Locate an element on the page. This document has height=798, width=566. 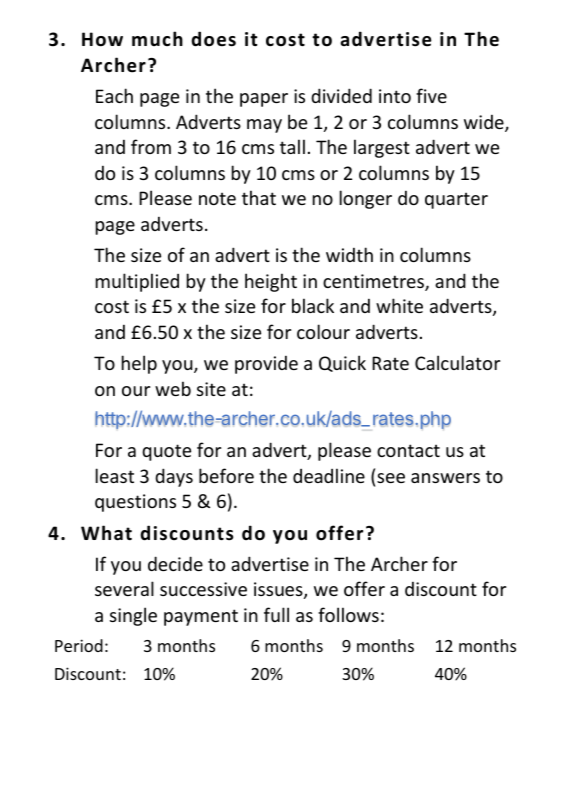
height is located at coordinates (271, 282).
